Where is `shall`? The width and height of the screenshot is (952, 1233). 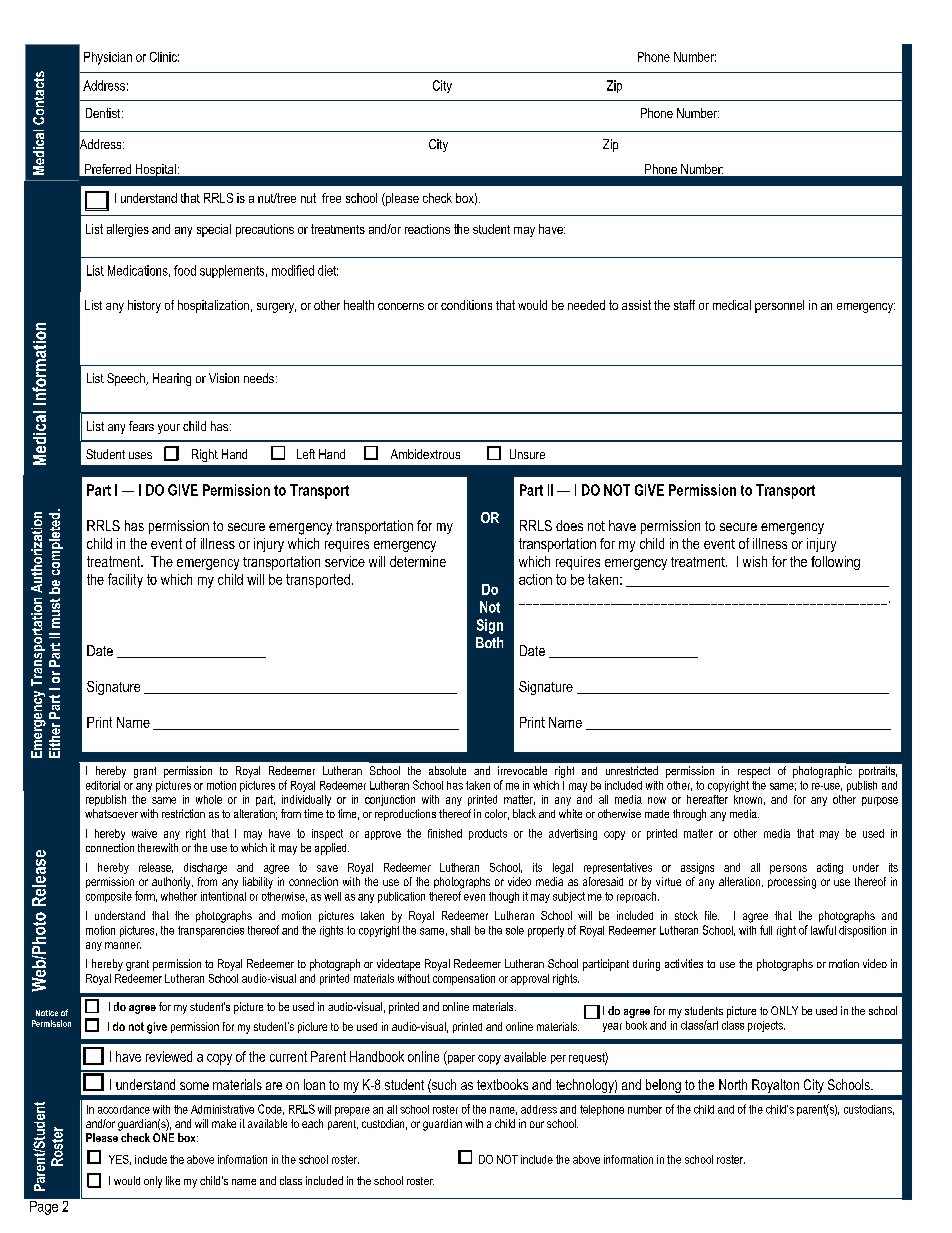
shall is located at coordinates (460, 930).
